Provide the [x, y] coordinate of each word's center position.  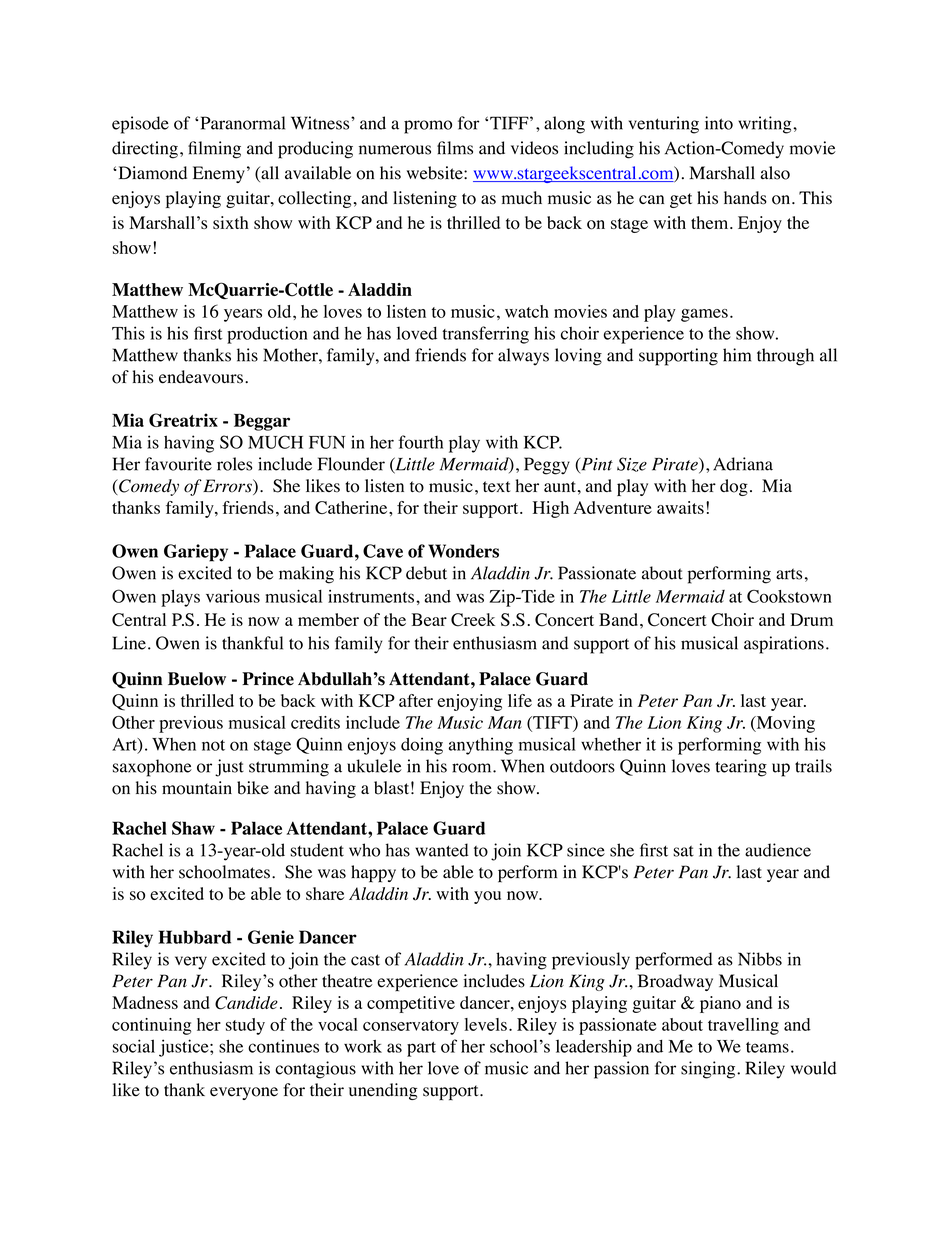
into [719, 123]
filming [214, 150]
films [455, 148]
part [421, 1049]
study [245, 1026]
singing [709, 1070]
